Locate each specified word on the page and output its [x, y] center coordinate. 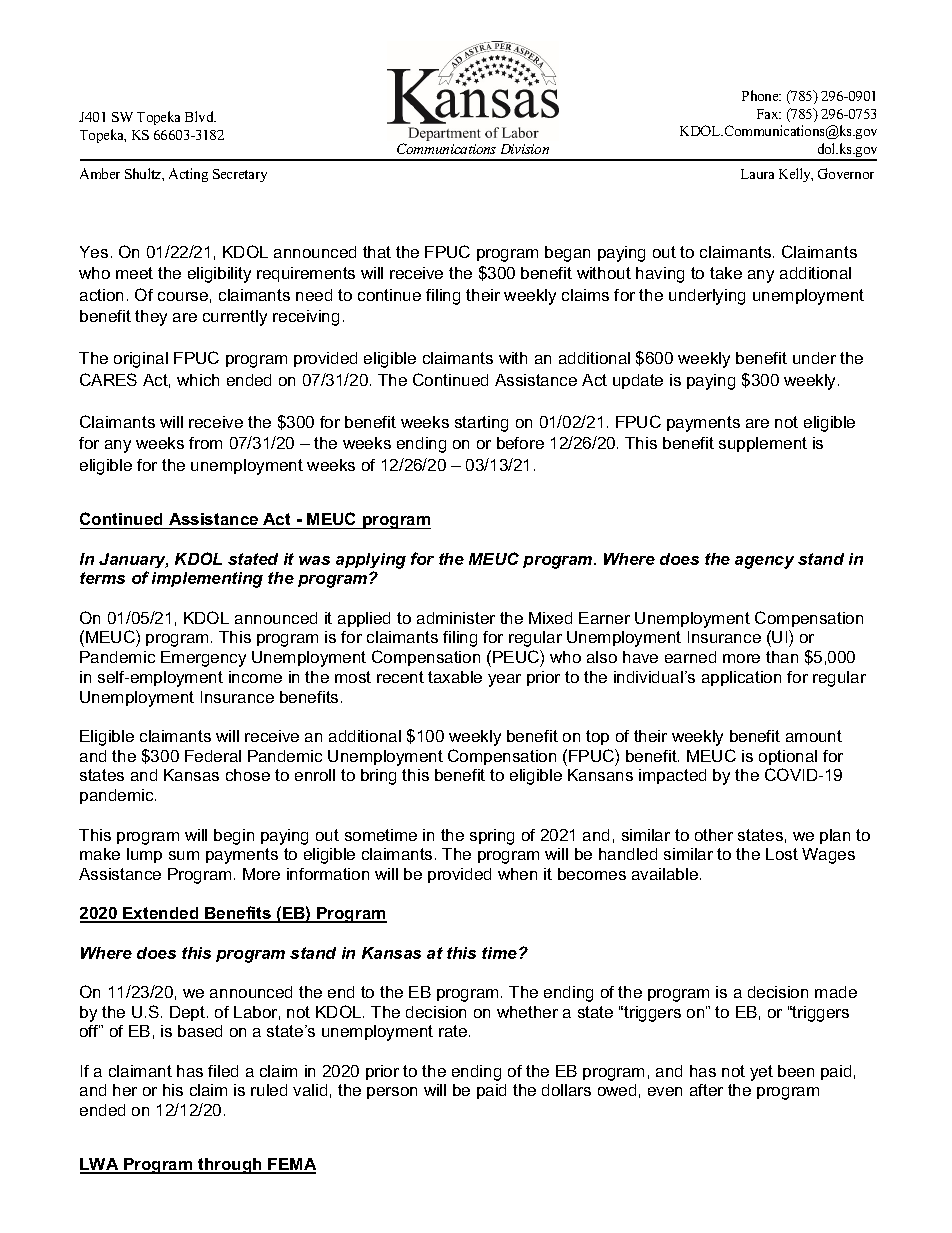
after [706, 1090]
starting [481, 424]
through [230, 1166]
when [517, 874]
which [198, 380]
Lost [782, 854]
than [782, 657]
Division [525, 149]
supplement [763, 444]
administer [456, 618]
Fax [769, 114]
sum [184, 855]
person [392, 1093]
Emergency [203, 659]
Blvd [200, 116]
